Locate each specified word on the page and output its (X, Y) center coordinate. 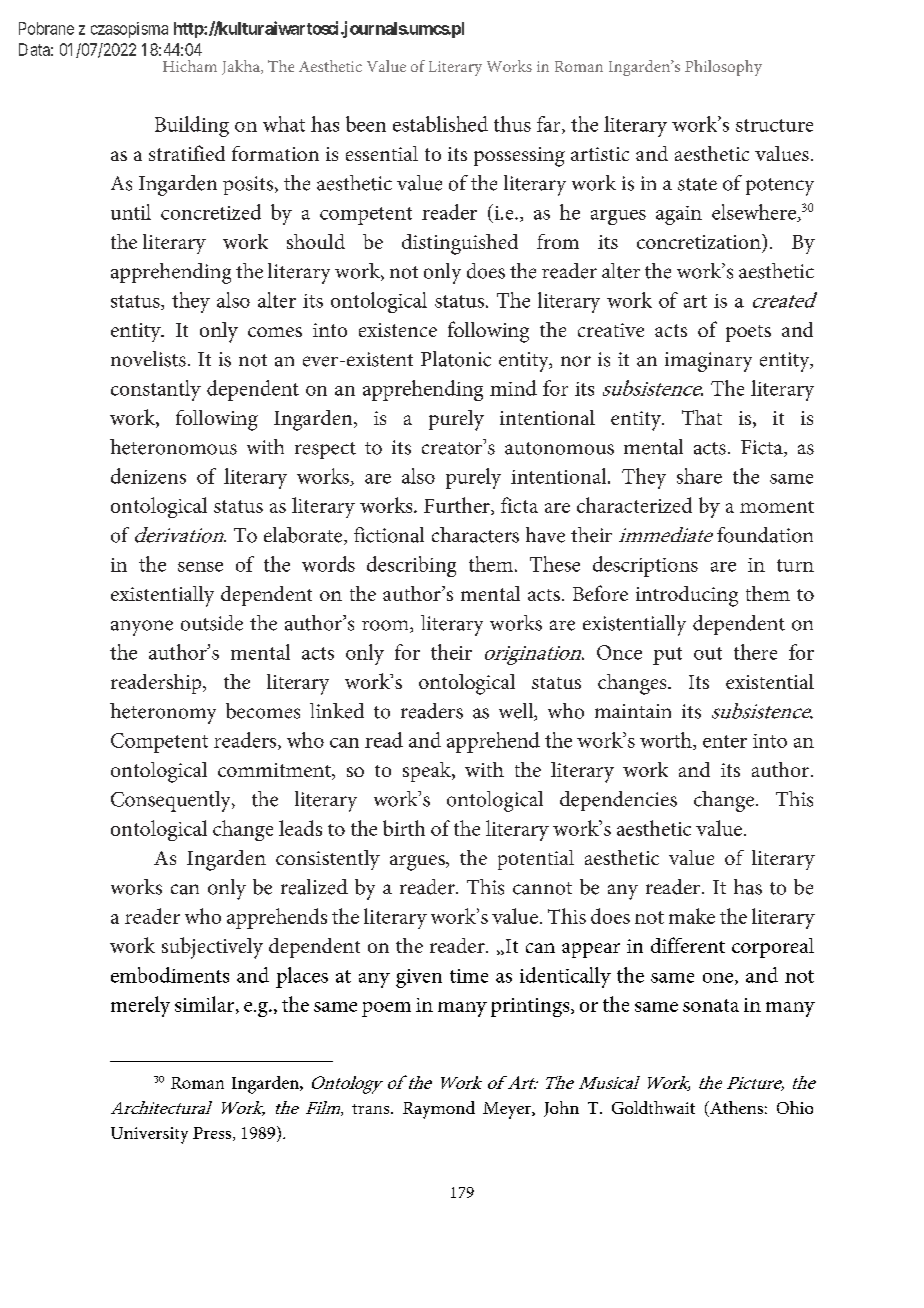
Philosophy (723, 68)
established (440, 124)
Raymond (439, 1110)
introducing (687, 596)
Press (213, 1134)
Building (192, 126)
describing (411, 566)
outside (212, 623)
